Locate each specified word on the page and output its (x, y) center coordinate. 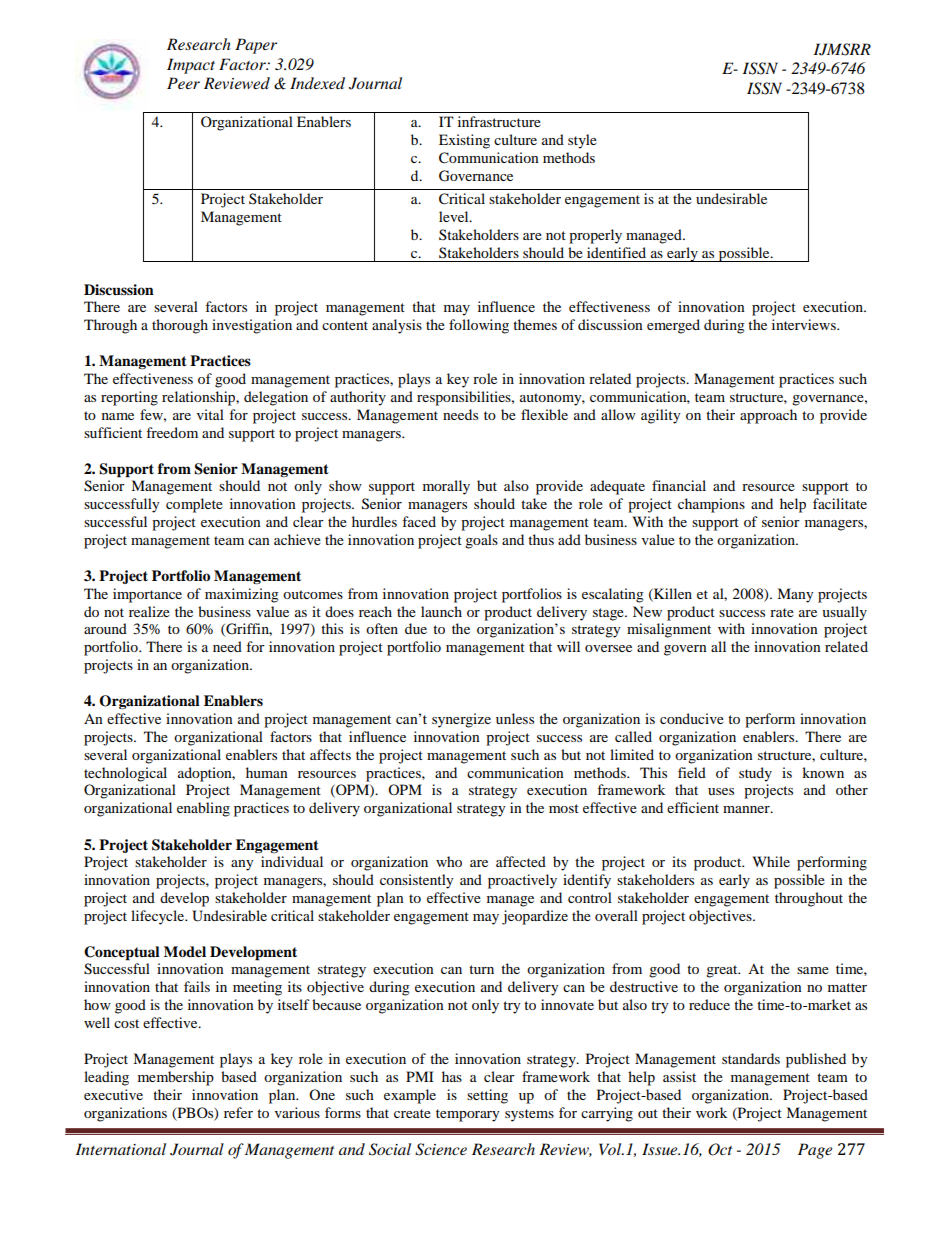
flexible (544, 414)
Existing (464, 141)
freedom (172, 432)
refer (238, 1112)
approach (768, 416)
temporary (467, 1115)
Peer (183, 83)
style (582, 141)
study (755, 774)
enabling (203, 809)
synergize (461, 720)
